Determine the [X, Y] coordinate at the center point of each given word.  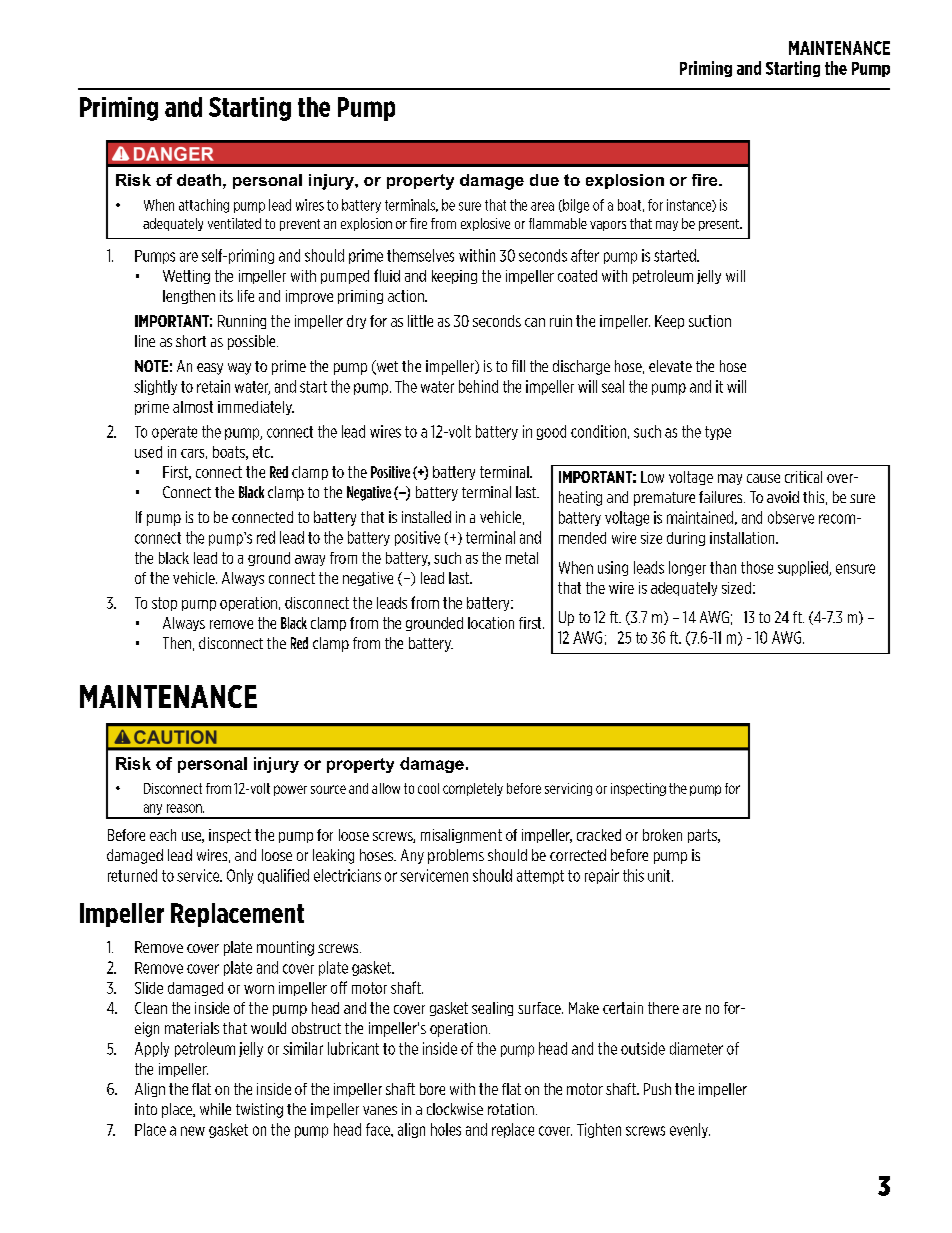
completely [473, 789]
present [720, 225]
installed [426, 517]
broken [662, 835]
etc [262, 452]
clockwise [455, 1109]
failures [722, 497]
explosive [485, 224]
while [215, 1109]
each [163, 835]
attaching [204, 206]
